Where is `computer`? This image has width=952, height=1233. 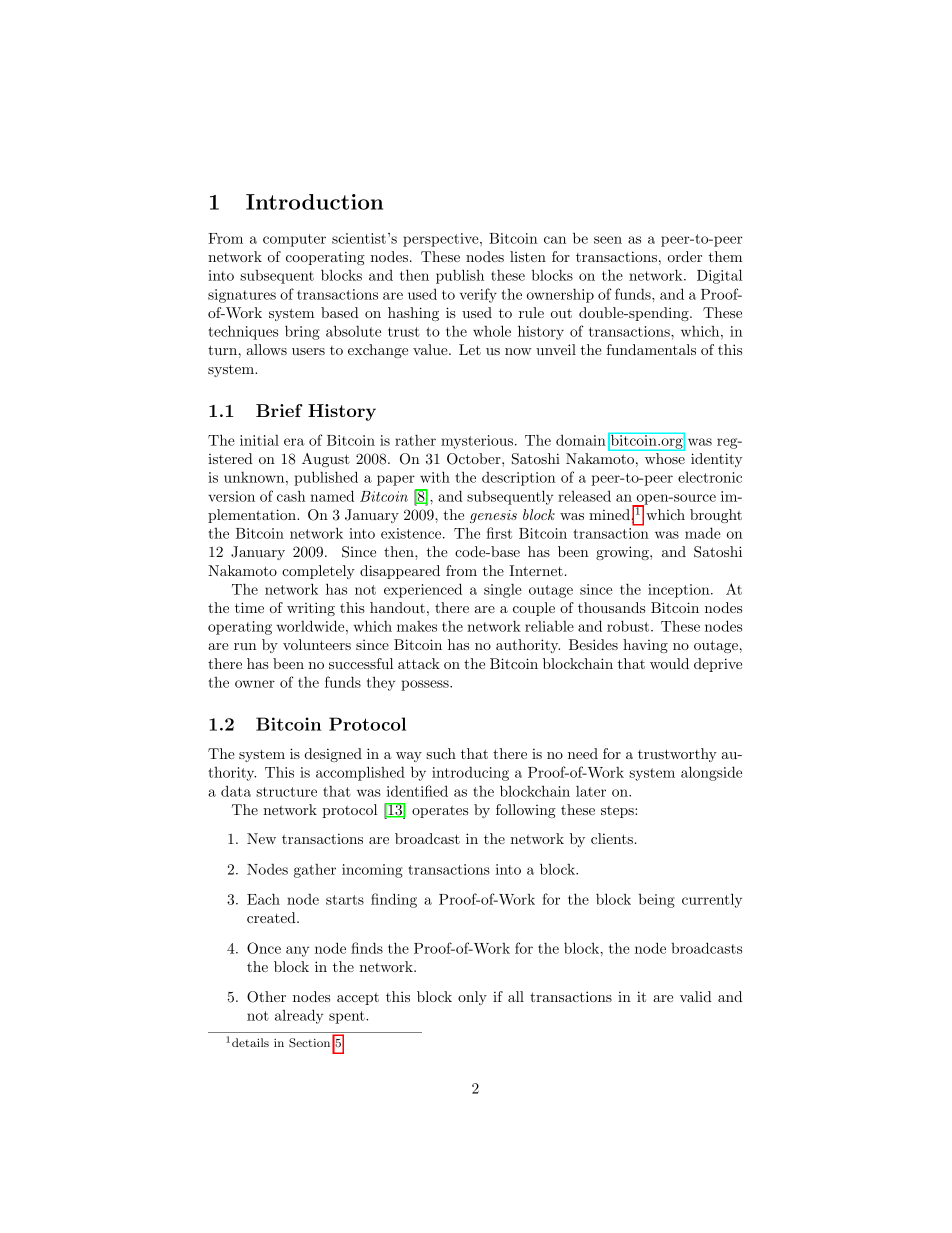
computer is located at coordinates (294, 240).
